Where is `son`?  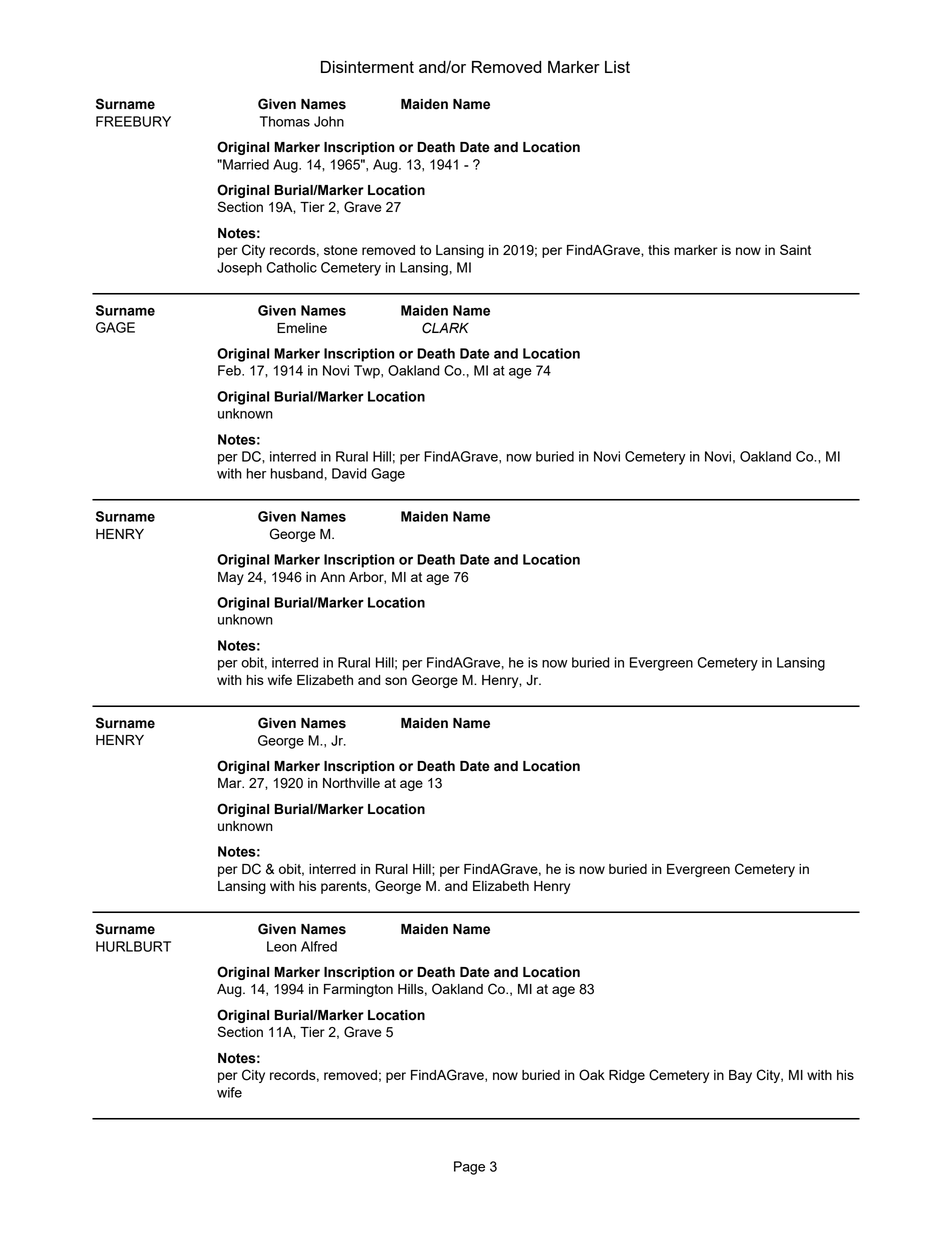
son is located at coordinates (396, 681).
